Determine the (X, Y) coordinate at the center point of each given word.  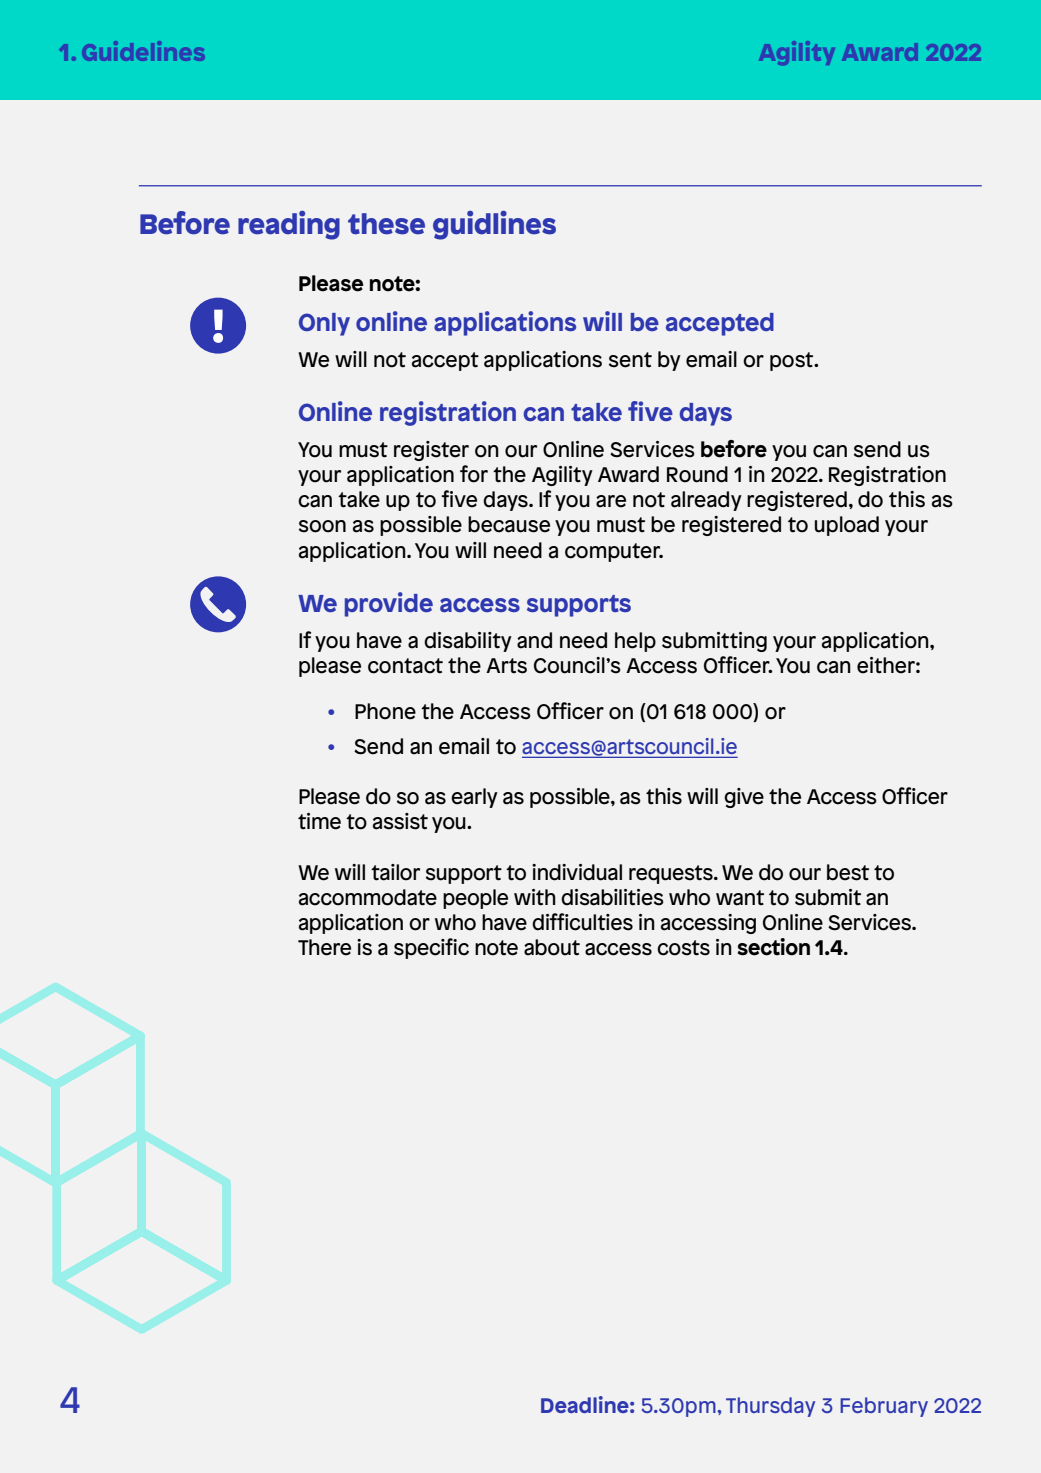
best (848, 872)
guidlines (494, 225)
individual (577, 872)
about (552, 947)
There (324, 947)
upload (847, 526)
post (793, 361)
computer (614, 552)
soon (322, 526)
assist (400, 821)
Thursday (770, 1407)
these (386, 224)
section (774, 947)
